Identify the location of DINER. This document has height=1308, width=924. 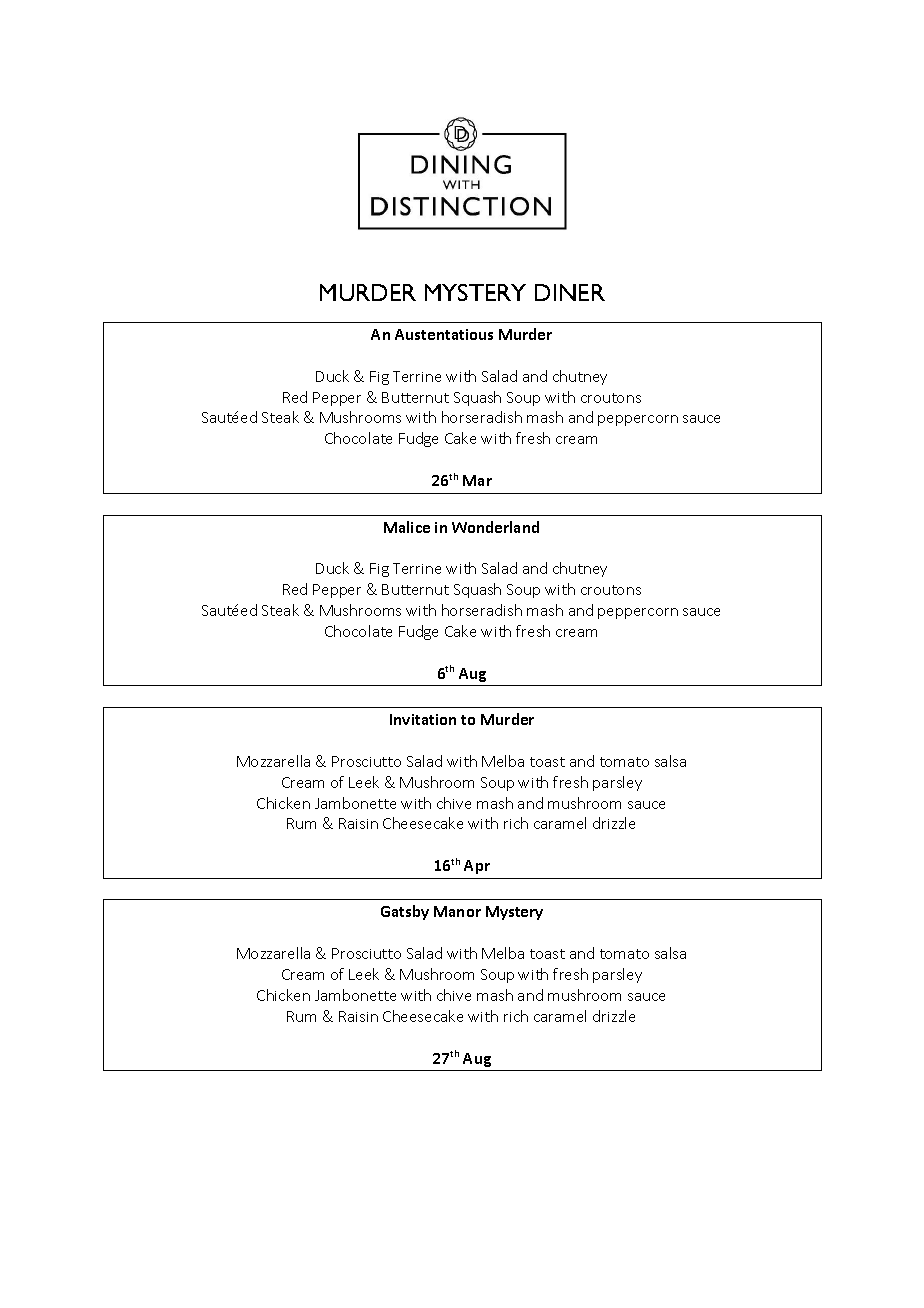
(570, 292).
